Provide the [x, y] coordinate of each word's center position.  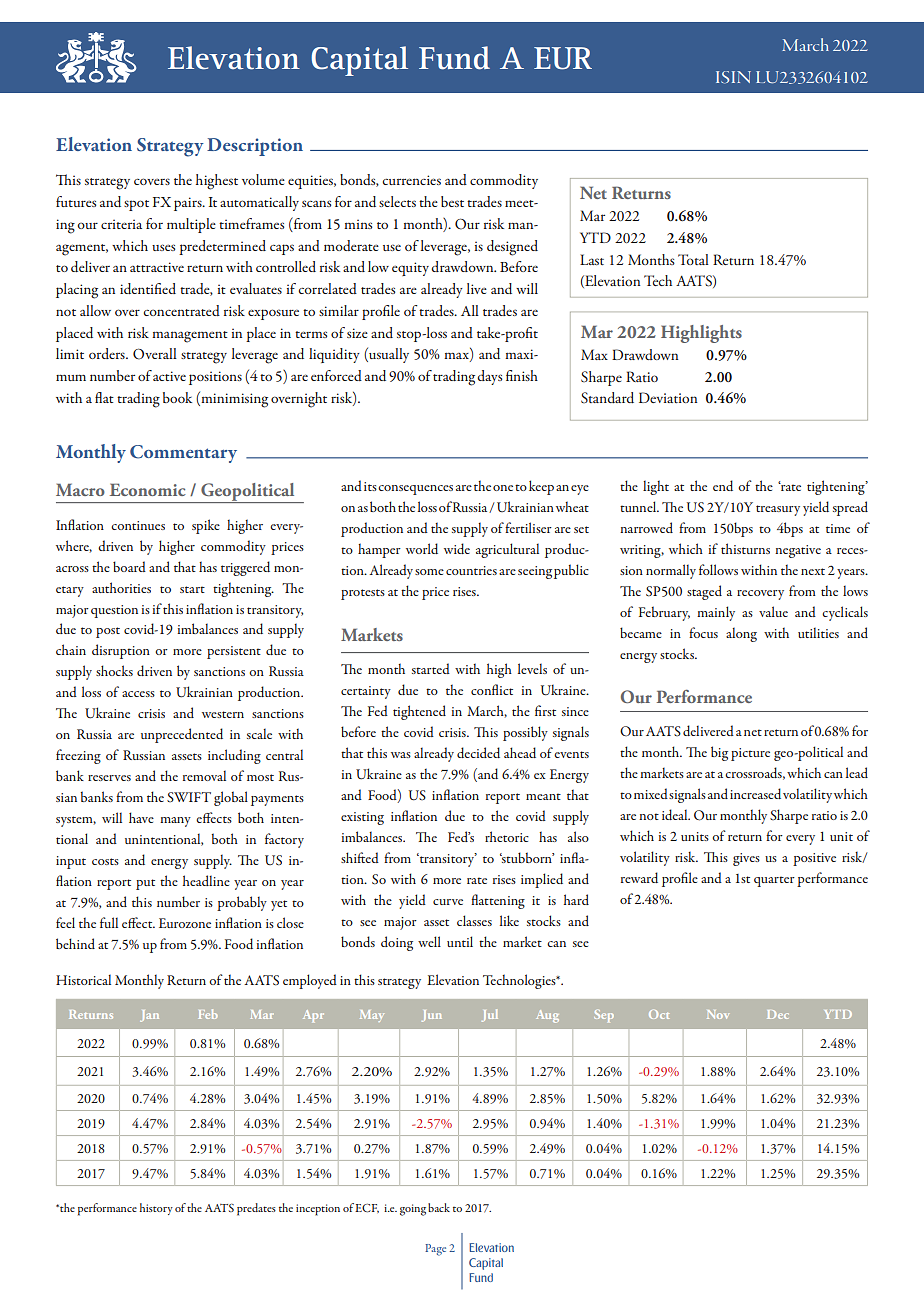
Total [693, 259]
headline [206, 880]
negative [798, 551]
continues [138, 525]
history [156, 1209]
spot [136, 205]
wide [457, 548]
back [439, 1207]
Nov [718, 1014]
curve [448, 902]
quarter [774, 881]
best [452, 201]
